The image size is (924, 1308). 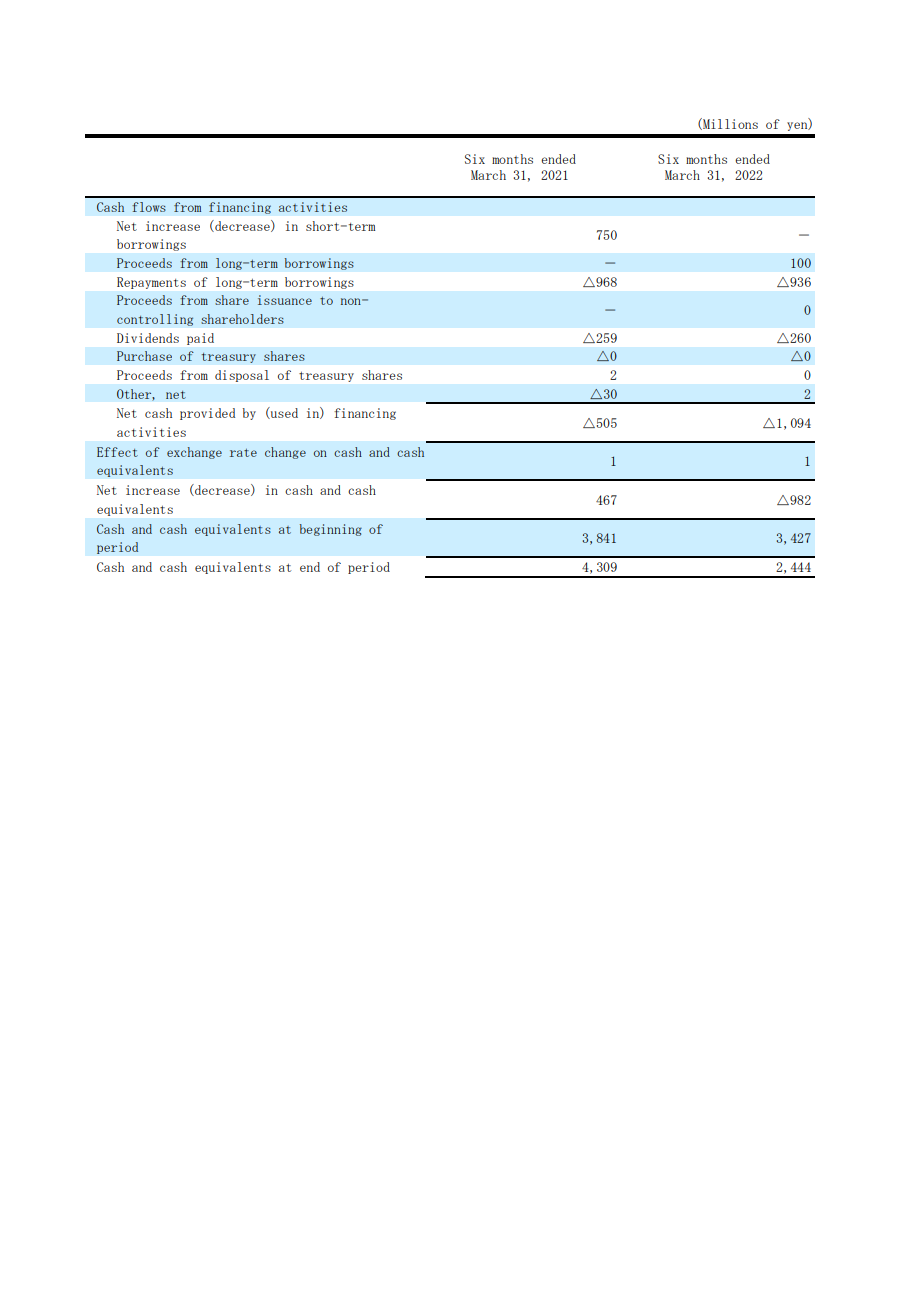 What do you see at coordinates (729, 124) in the screenshot?
I see `Millions` at bounding box center [729, 124].
